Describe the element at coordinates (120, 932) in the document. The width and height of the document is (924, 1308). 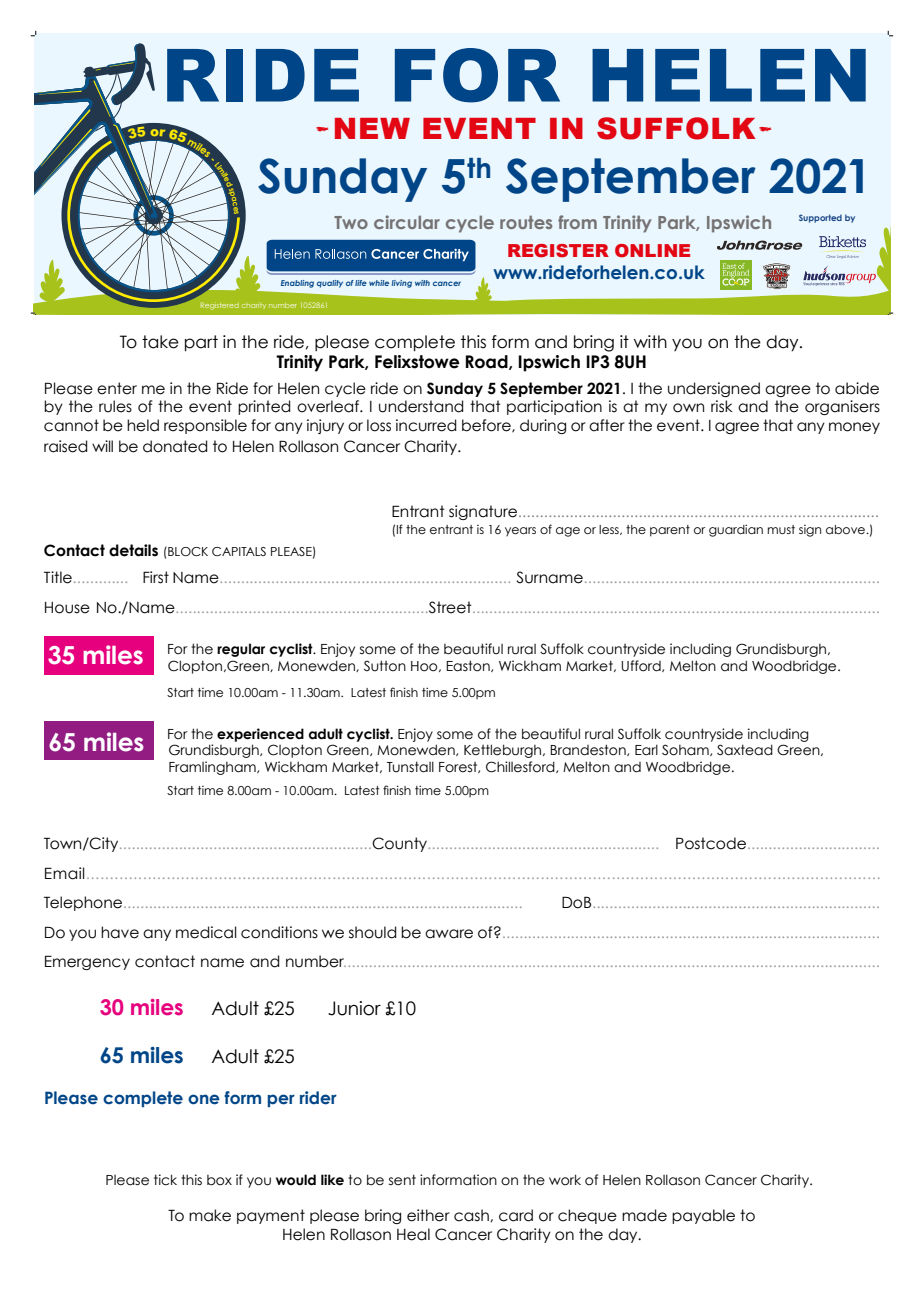
I see `have` at that location.
